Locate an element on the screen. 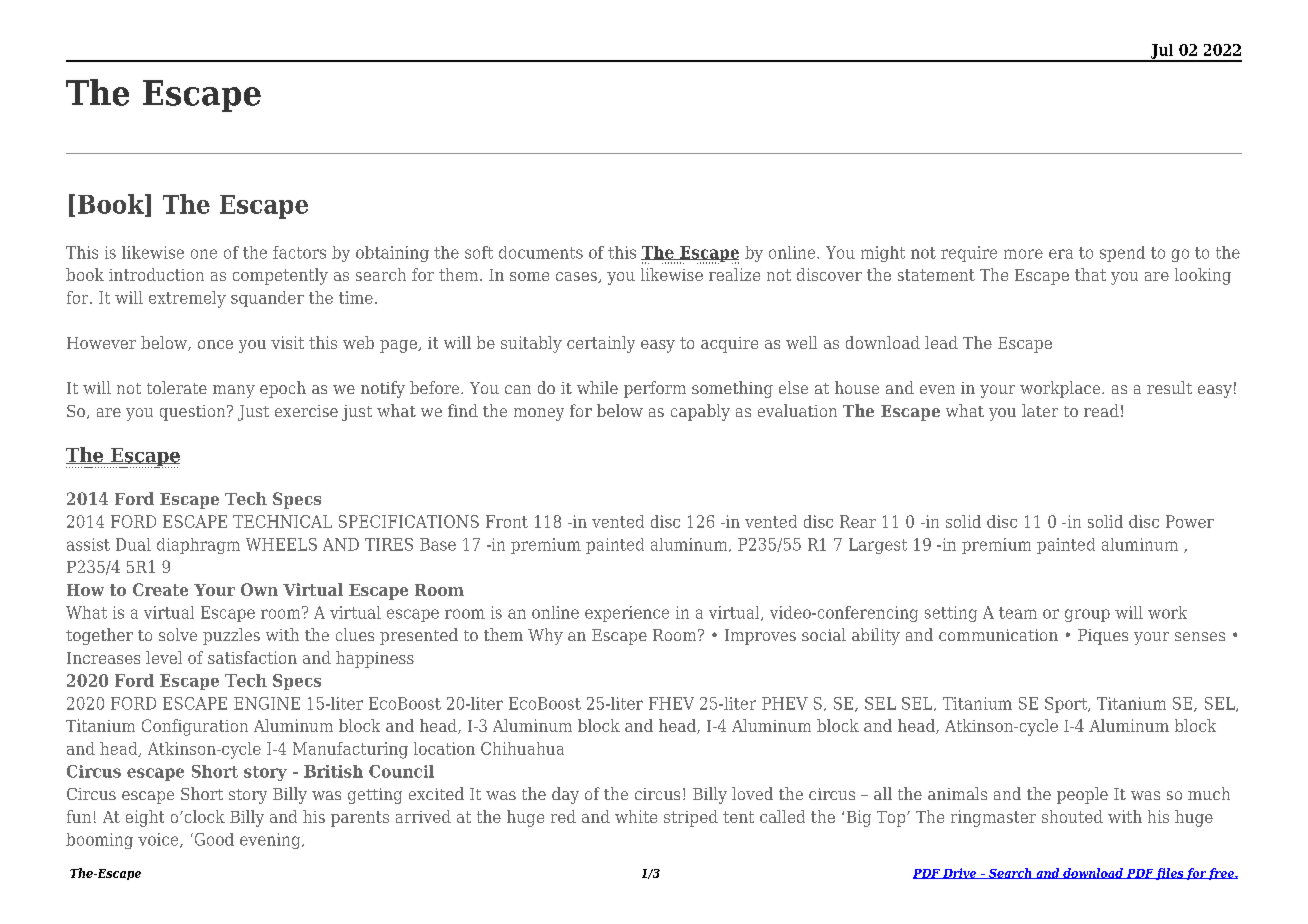  satisfaction is located at coordinates (252, 657).
